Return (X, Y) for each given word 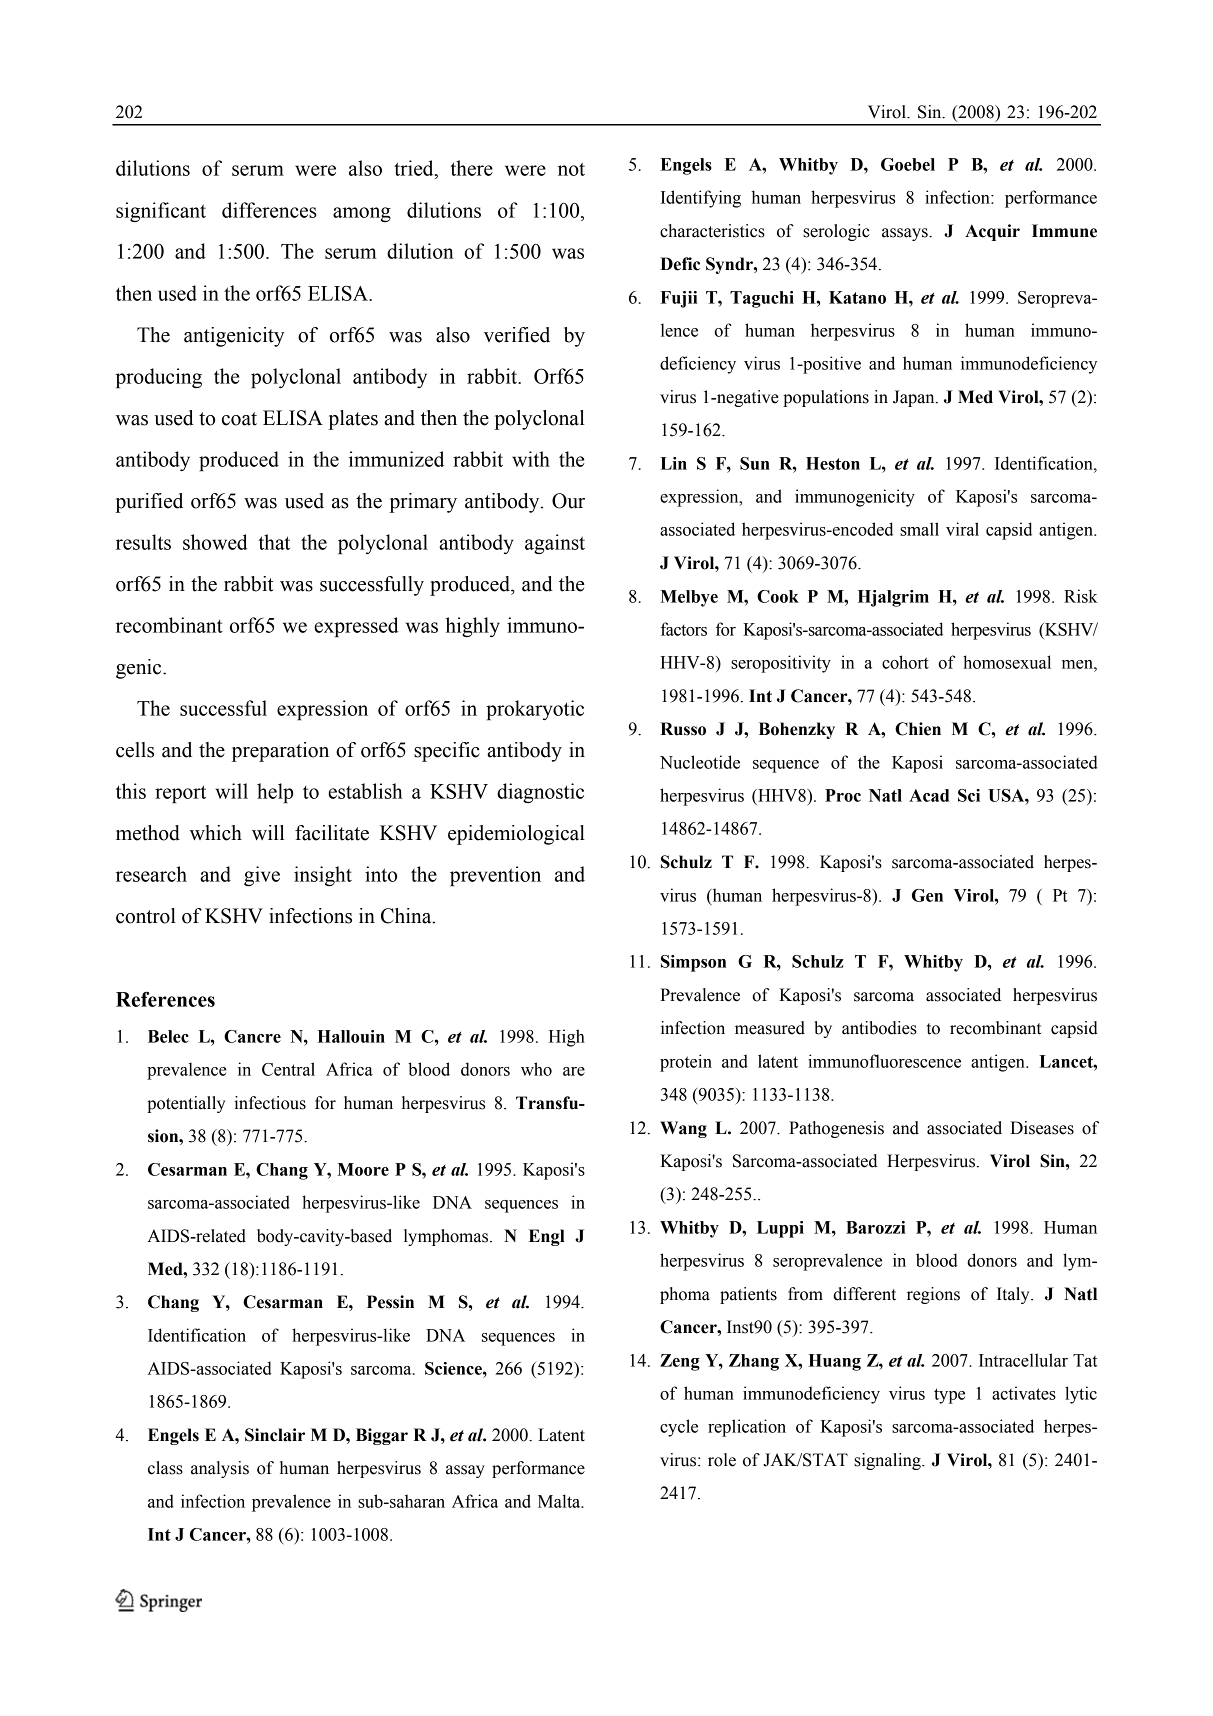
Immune (1064, 231)
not (571, 169)
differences (269, 210)
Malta (560, 1501)
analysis (220, 1469)
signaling (888, 1461)
